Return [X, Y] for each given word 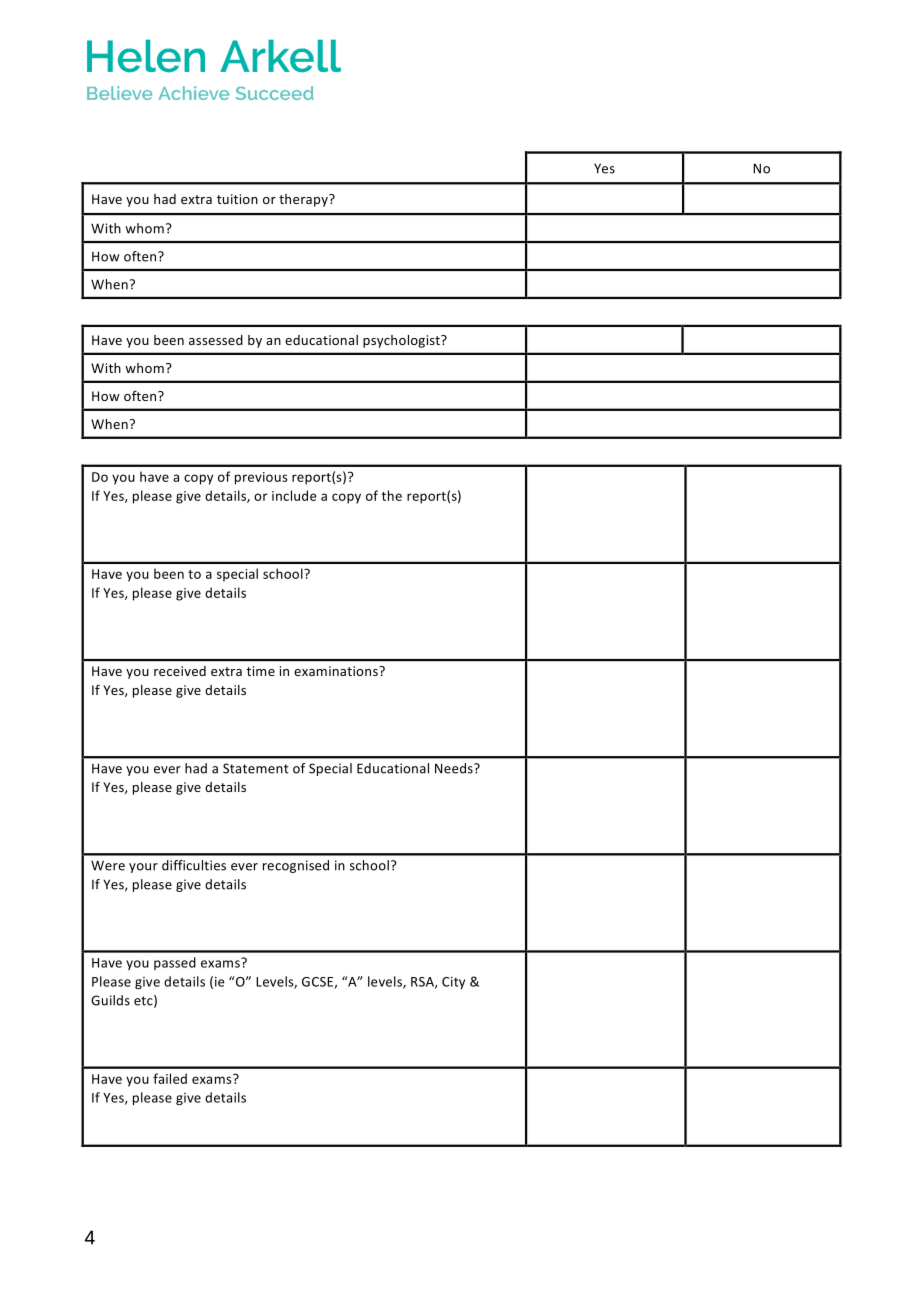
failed [170, 1078]
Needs [455, 768]
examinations [337, 671]
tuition [237, 199]
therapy [304, 200]
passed [175, 963]
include [294, 495]
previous [261, 478]
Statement [256, 768]
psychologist [402, 341]
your [143, 868]
